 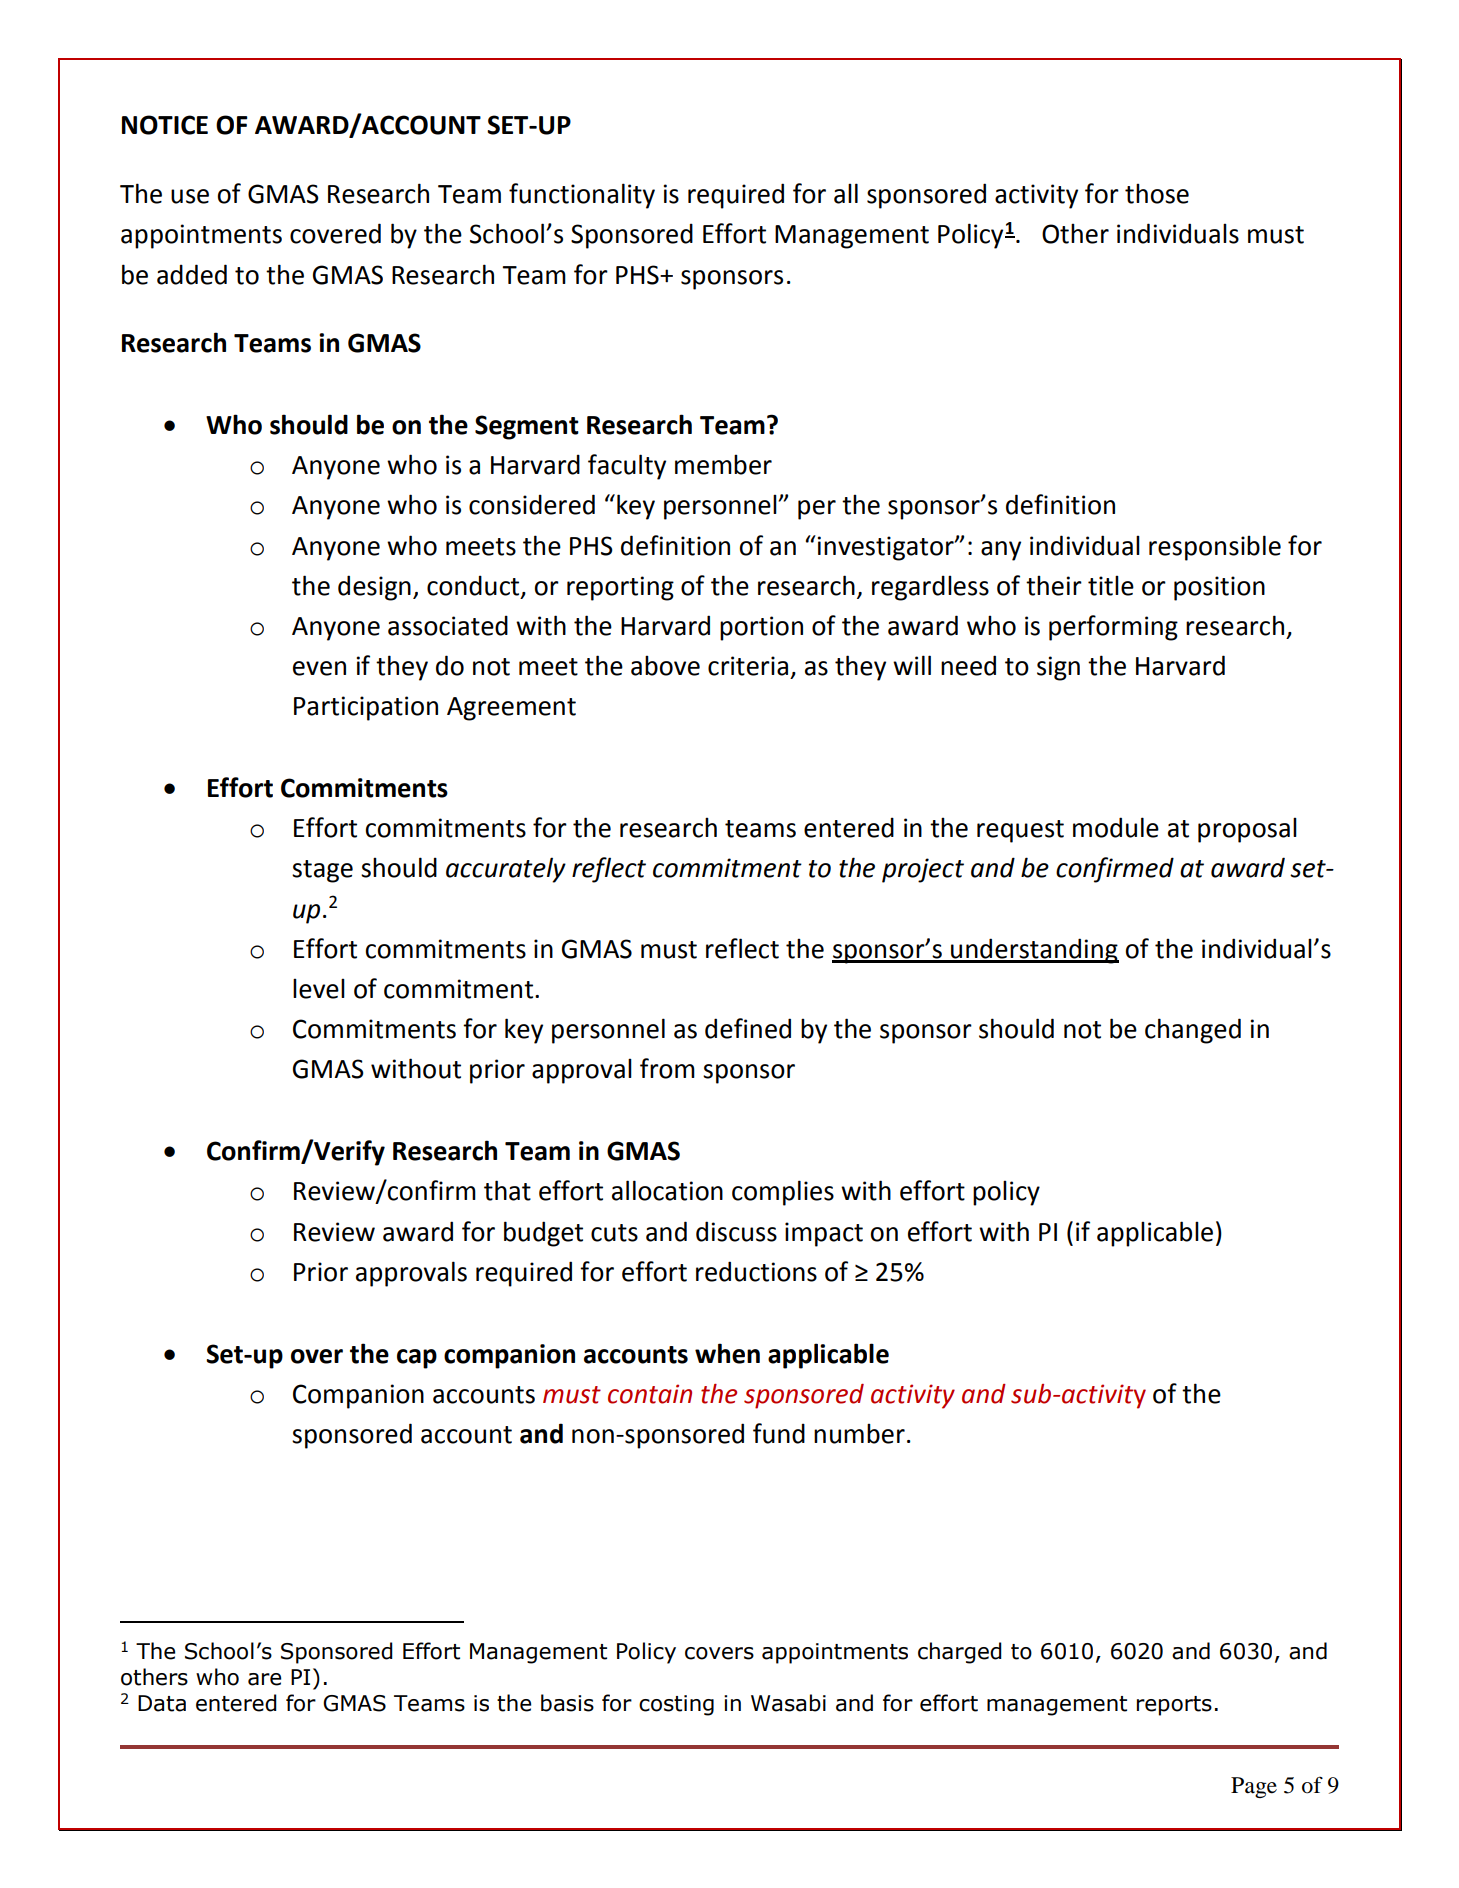 What do you see at coordinates (319, 988) in the page?
I see `level` at bounding box center [319, 988].
